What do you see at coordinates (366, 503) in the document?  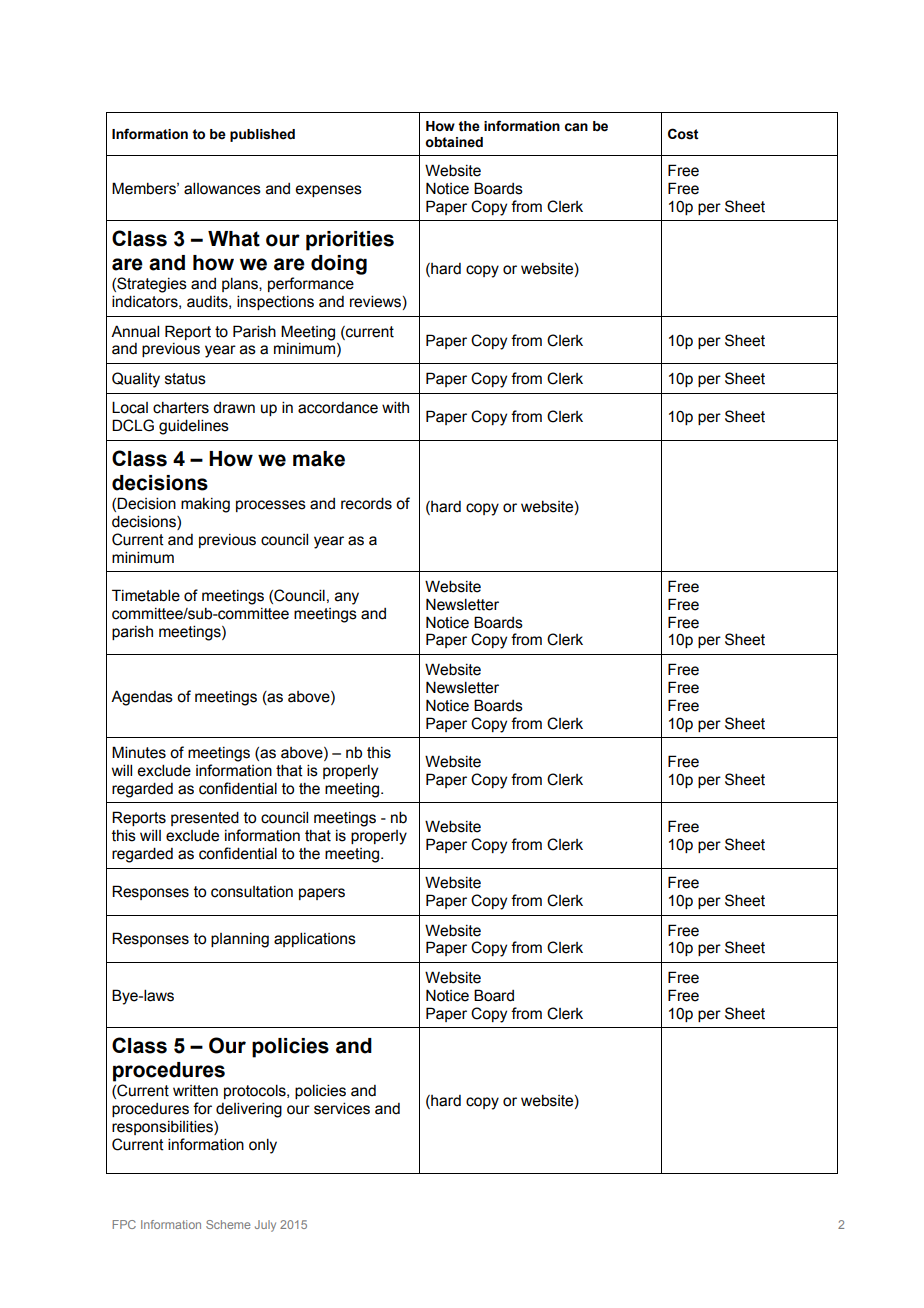 I see `records` at bounding box center [366, 503].
